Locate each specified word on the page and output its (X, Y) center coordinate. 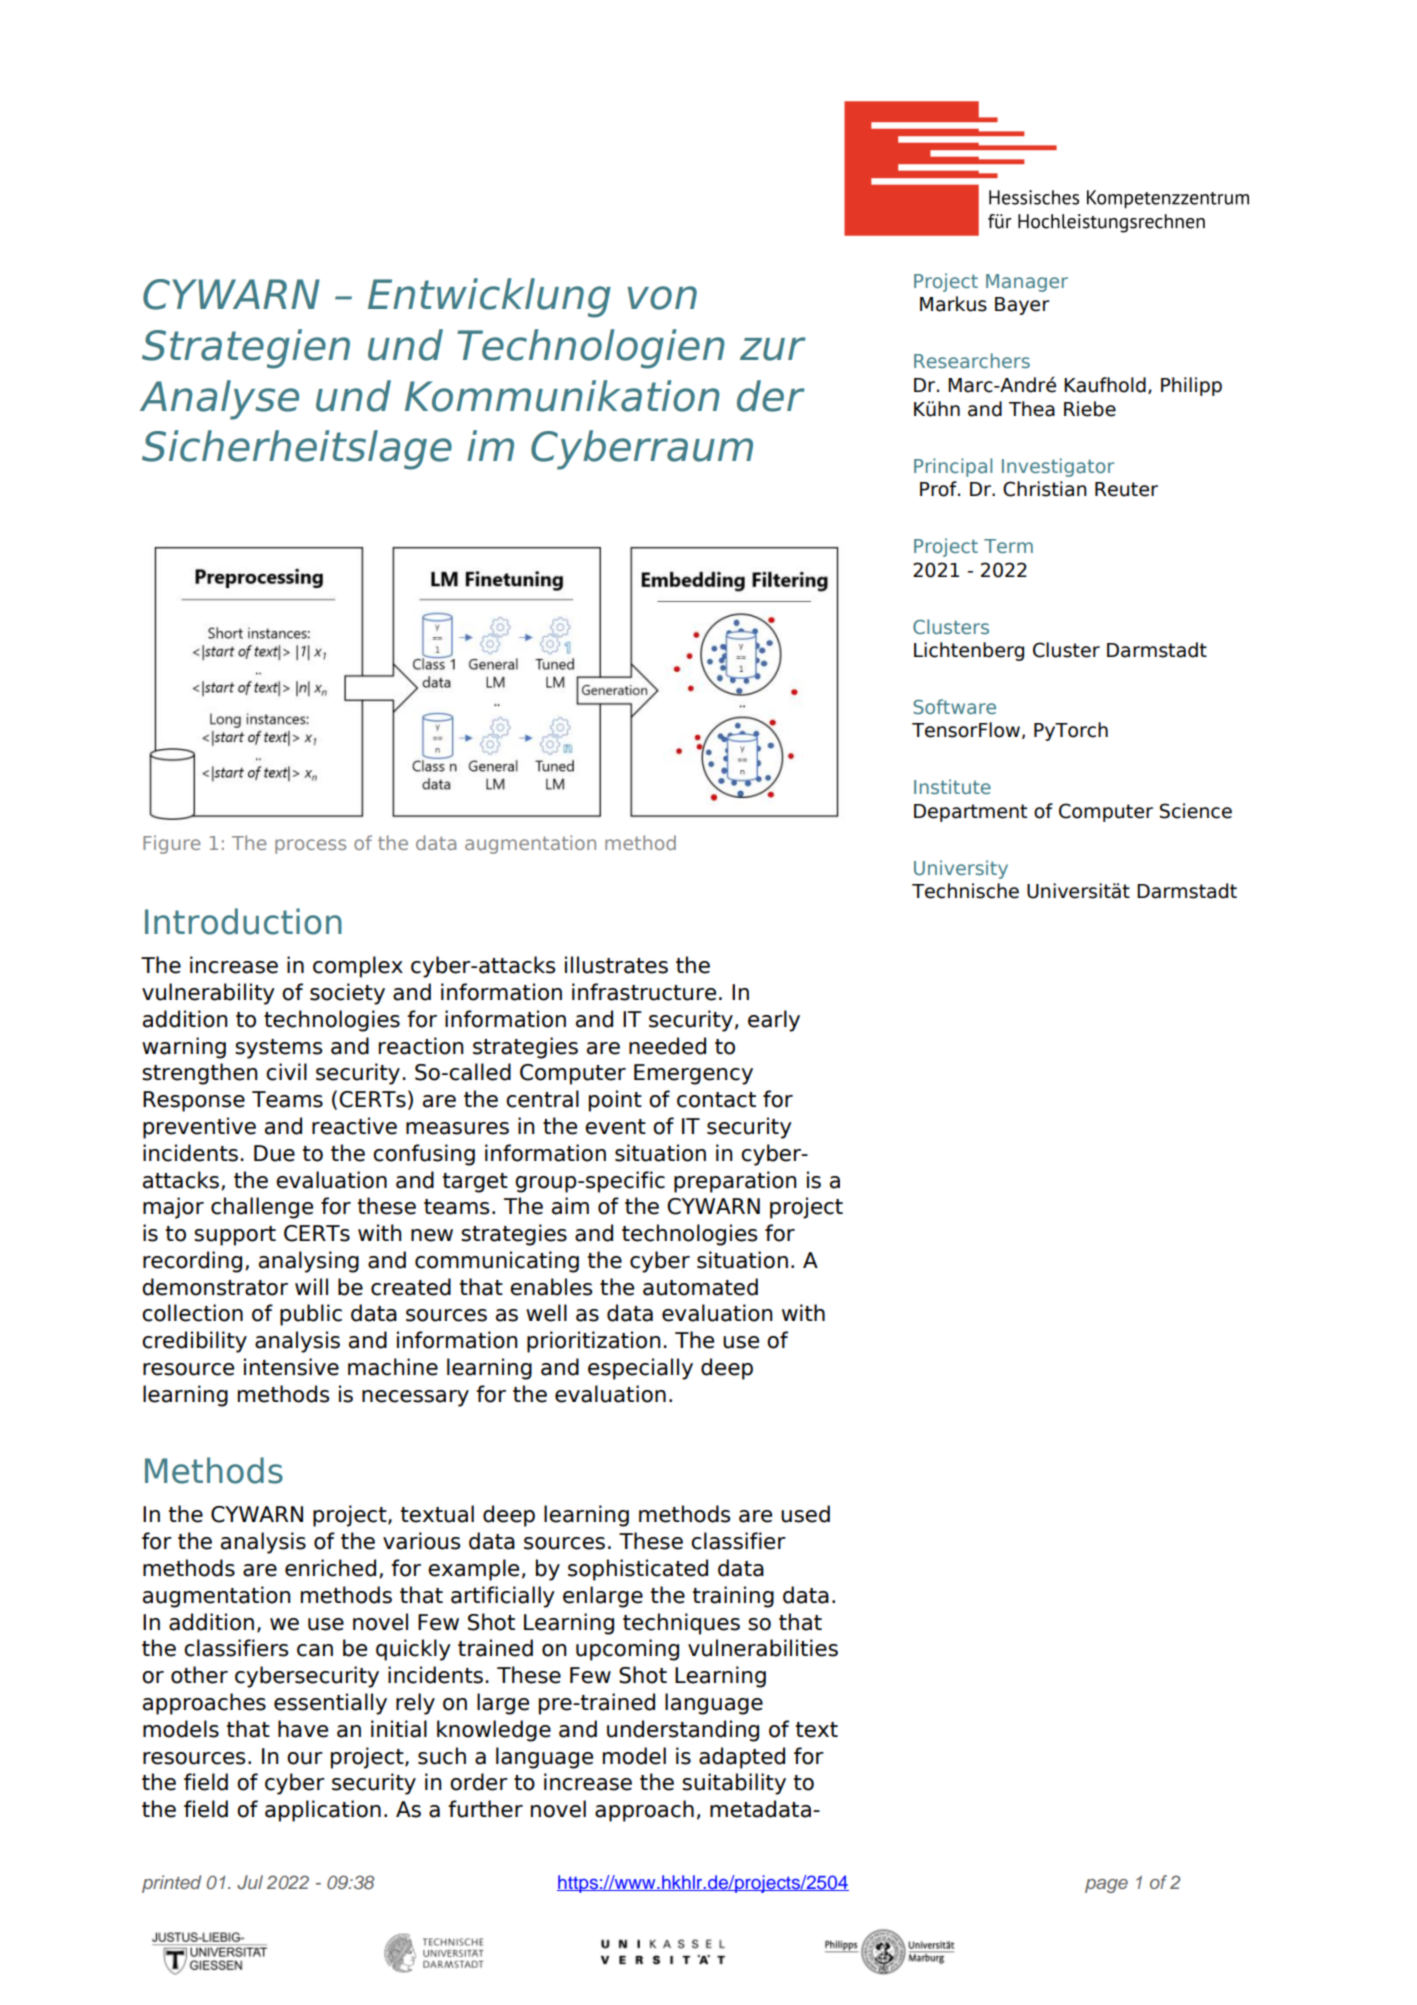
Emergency (693, 1074)
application (323, 1811)
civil (286, 1072)
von (662, 298)
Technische (965, 891)
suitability (734, 1784)
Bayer (1022, 306)
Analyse (219, 400)
